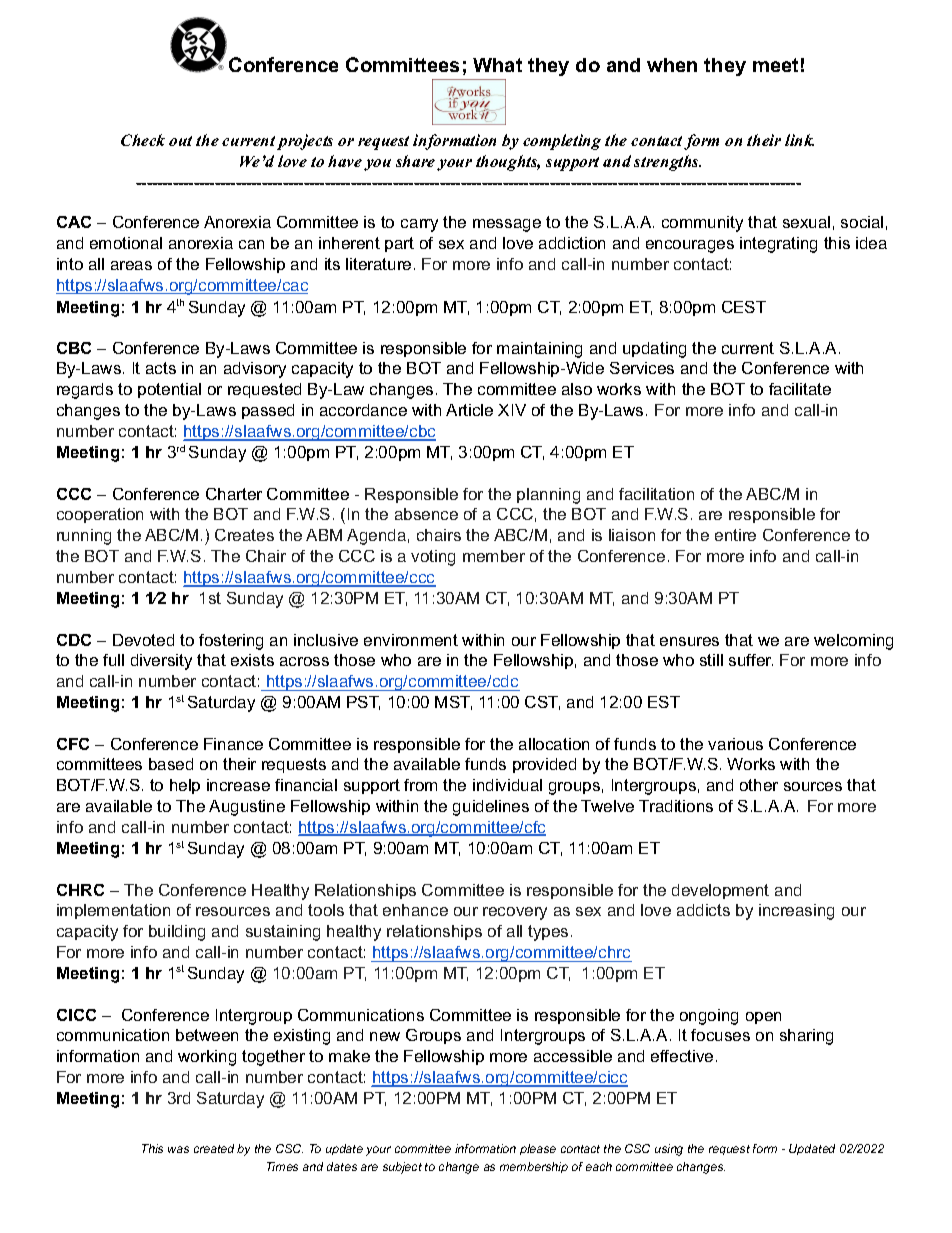 This page has height=1233, width=952. Describe the element at coordinates (497, 65) in the page. I see `What` at that location.
